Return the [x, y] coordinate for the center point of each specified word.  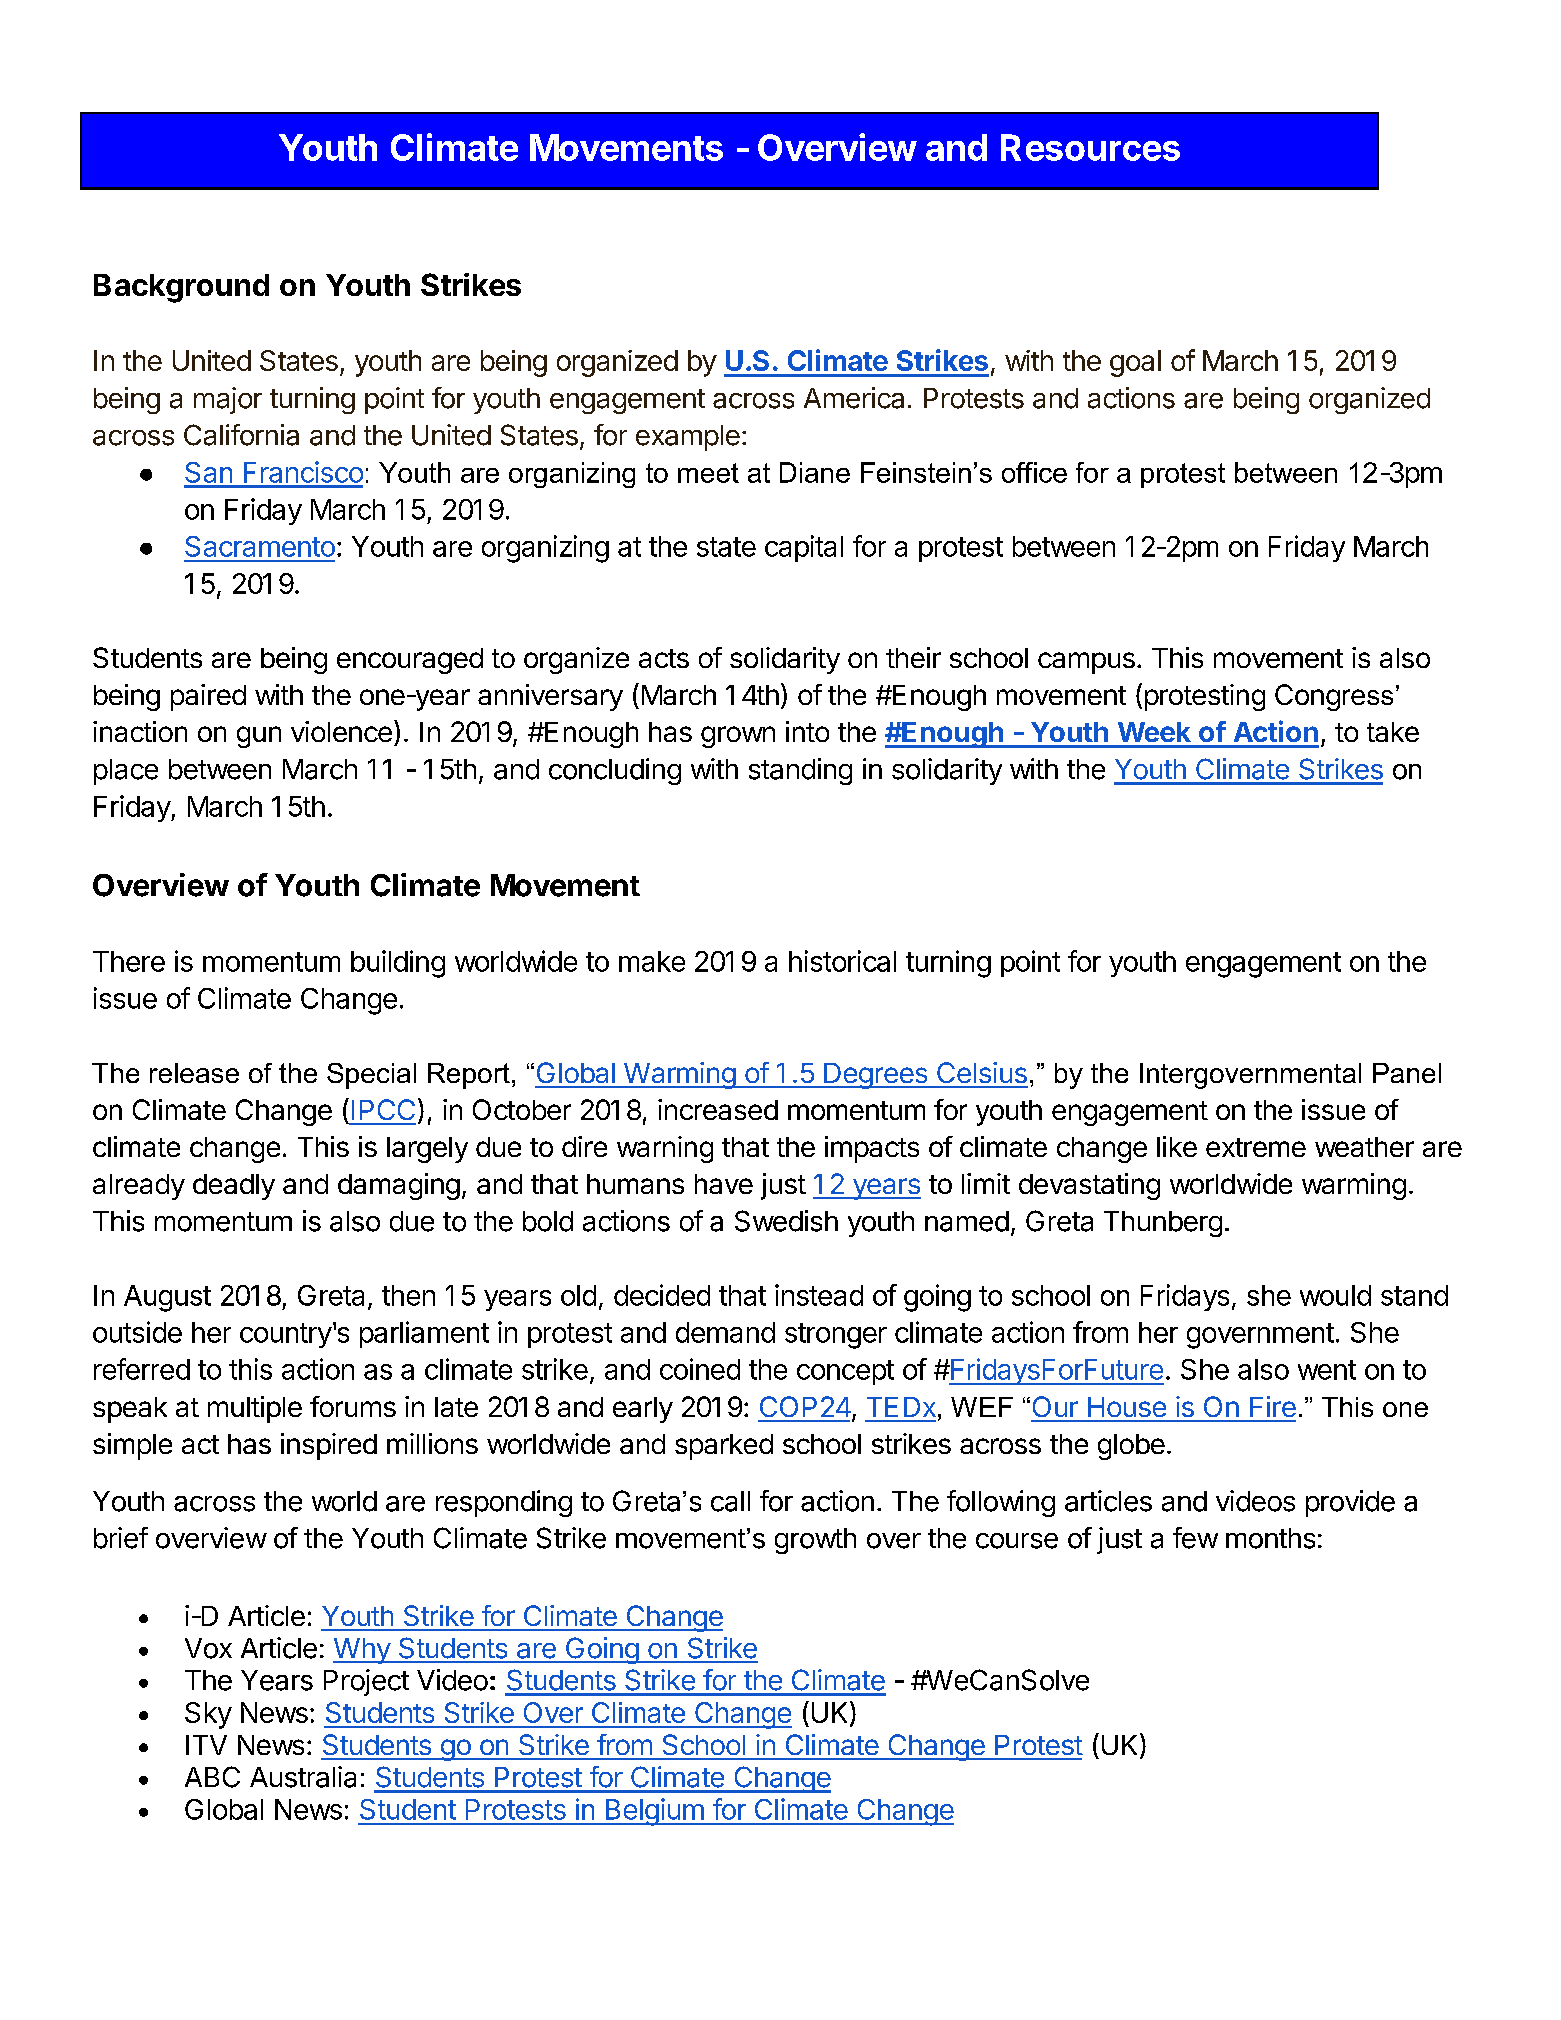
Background [181, 288]
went [1327, 1370]
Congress [1334, 697]
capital [804, 548]
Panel [1407, 1073]
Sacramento [260, 546]
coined [700, 1369]
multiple [255, 1409]
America [854, 398]
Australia [303, 1777]
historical [842, 961]
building [398, 964]
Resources [1090, 147]
